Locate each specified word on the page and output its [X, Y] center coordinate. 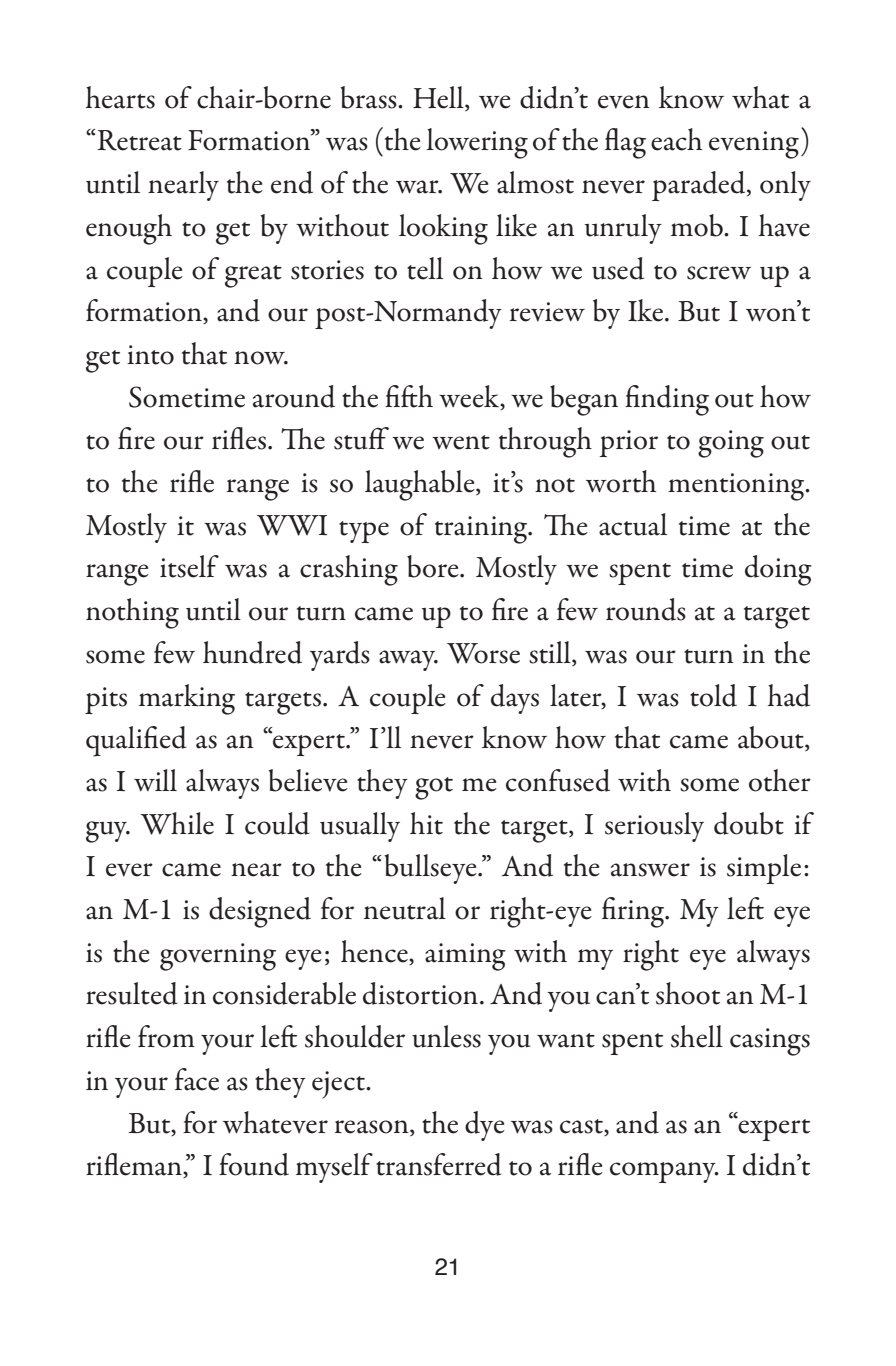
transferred [439, 1164]
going [731, 444]
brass [369, 97]
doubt [749, 823]
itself [189, 566]
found [254, 1164]
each [676, 139]
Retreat [140, 140]
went [461, 442]
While [177, 823]
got [434, 788]
